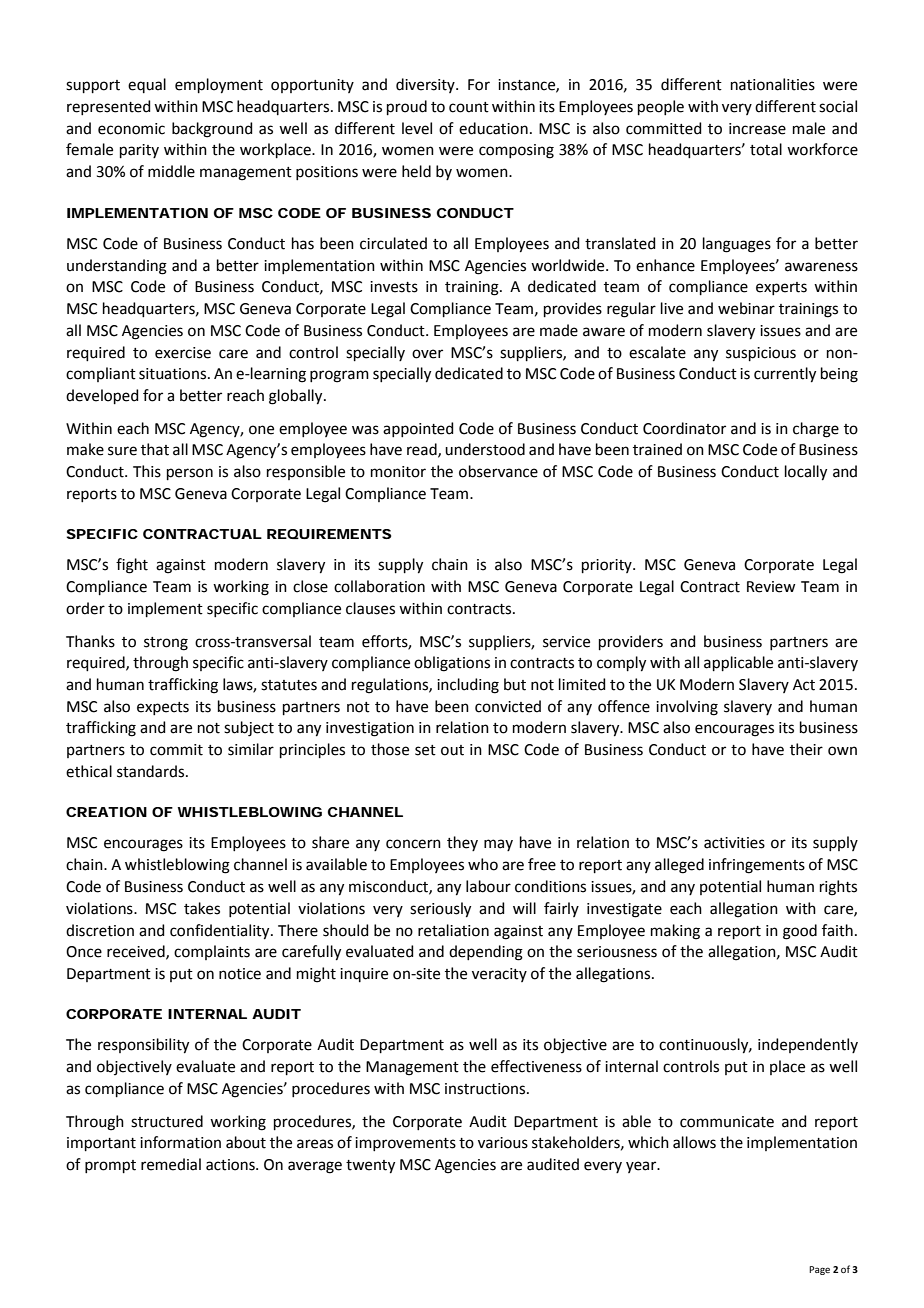 The image size is (924, 1308). What do you see at coordinates (163, 708) in the document?
I see `expects` at bounding box center [163, 708].
